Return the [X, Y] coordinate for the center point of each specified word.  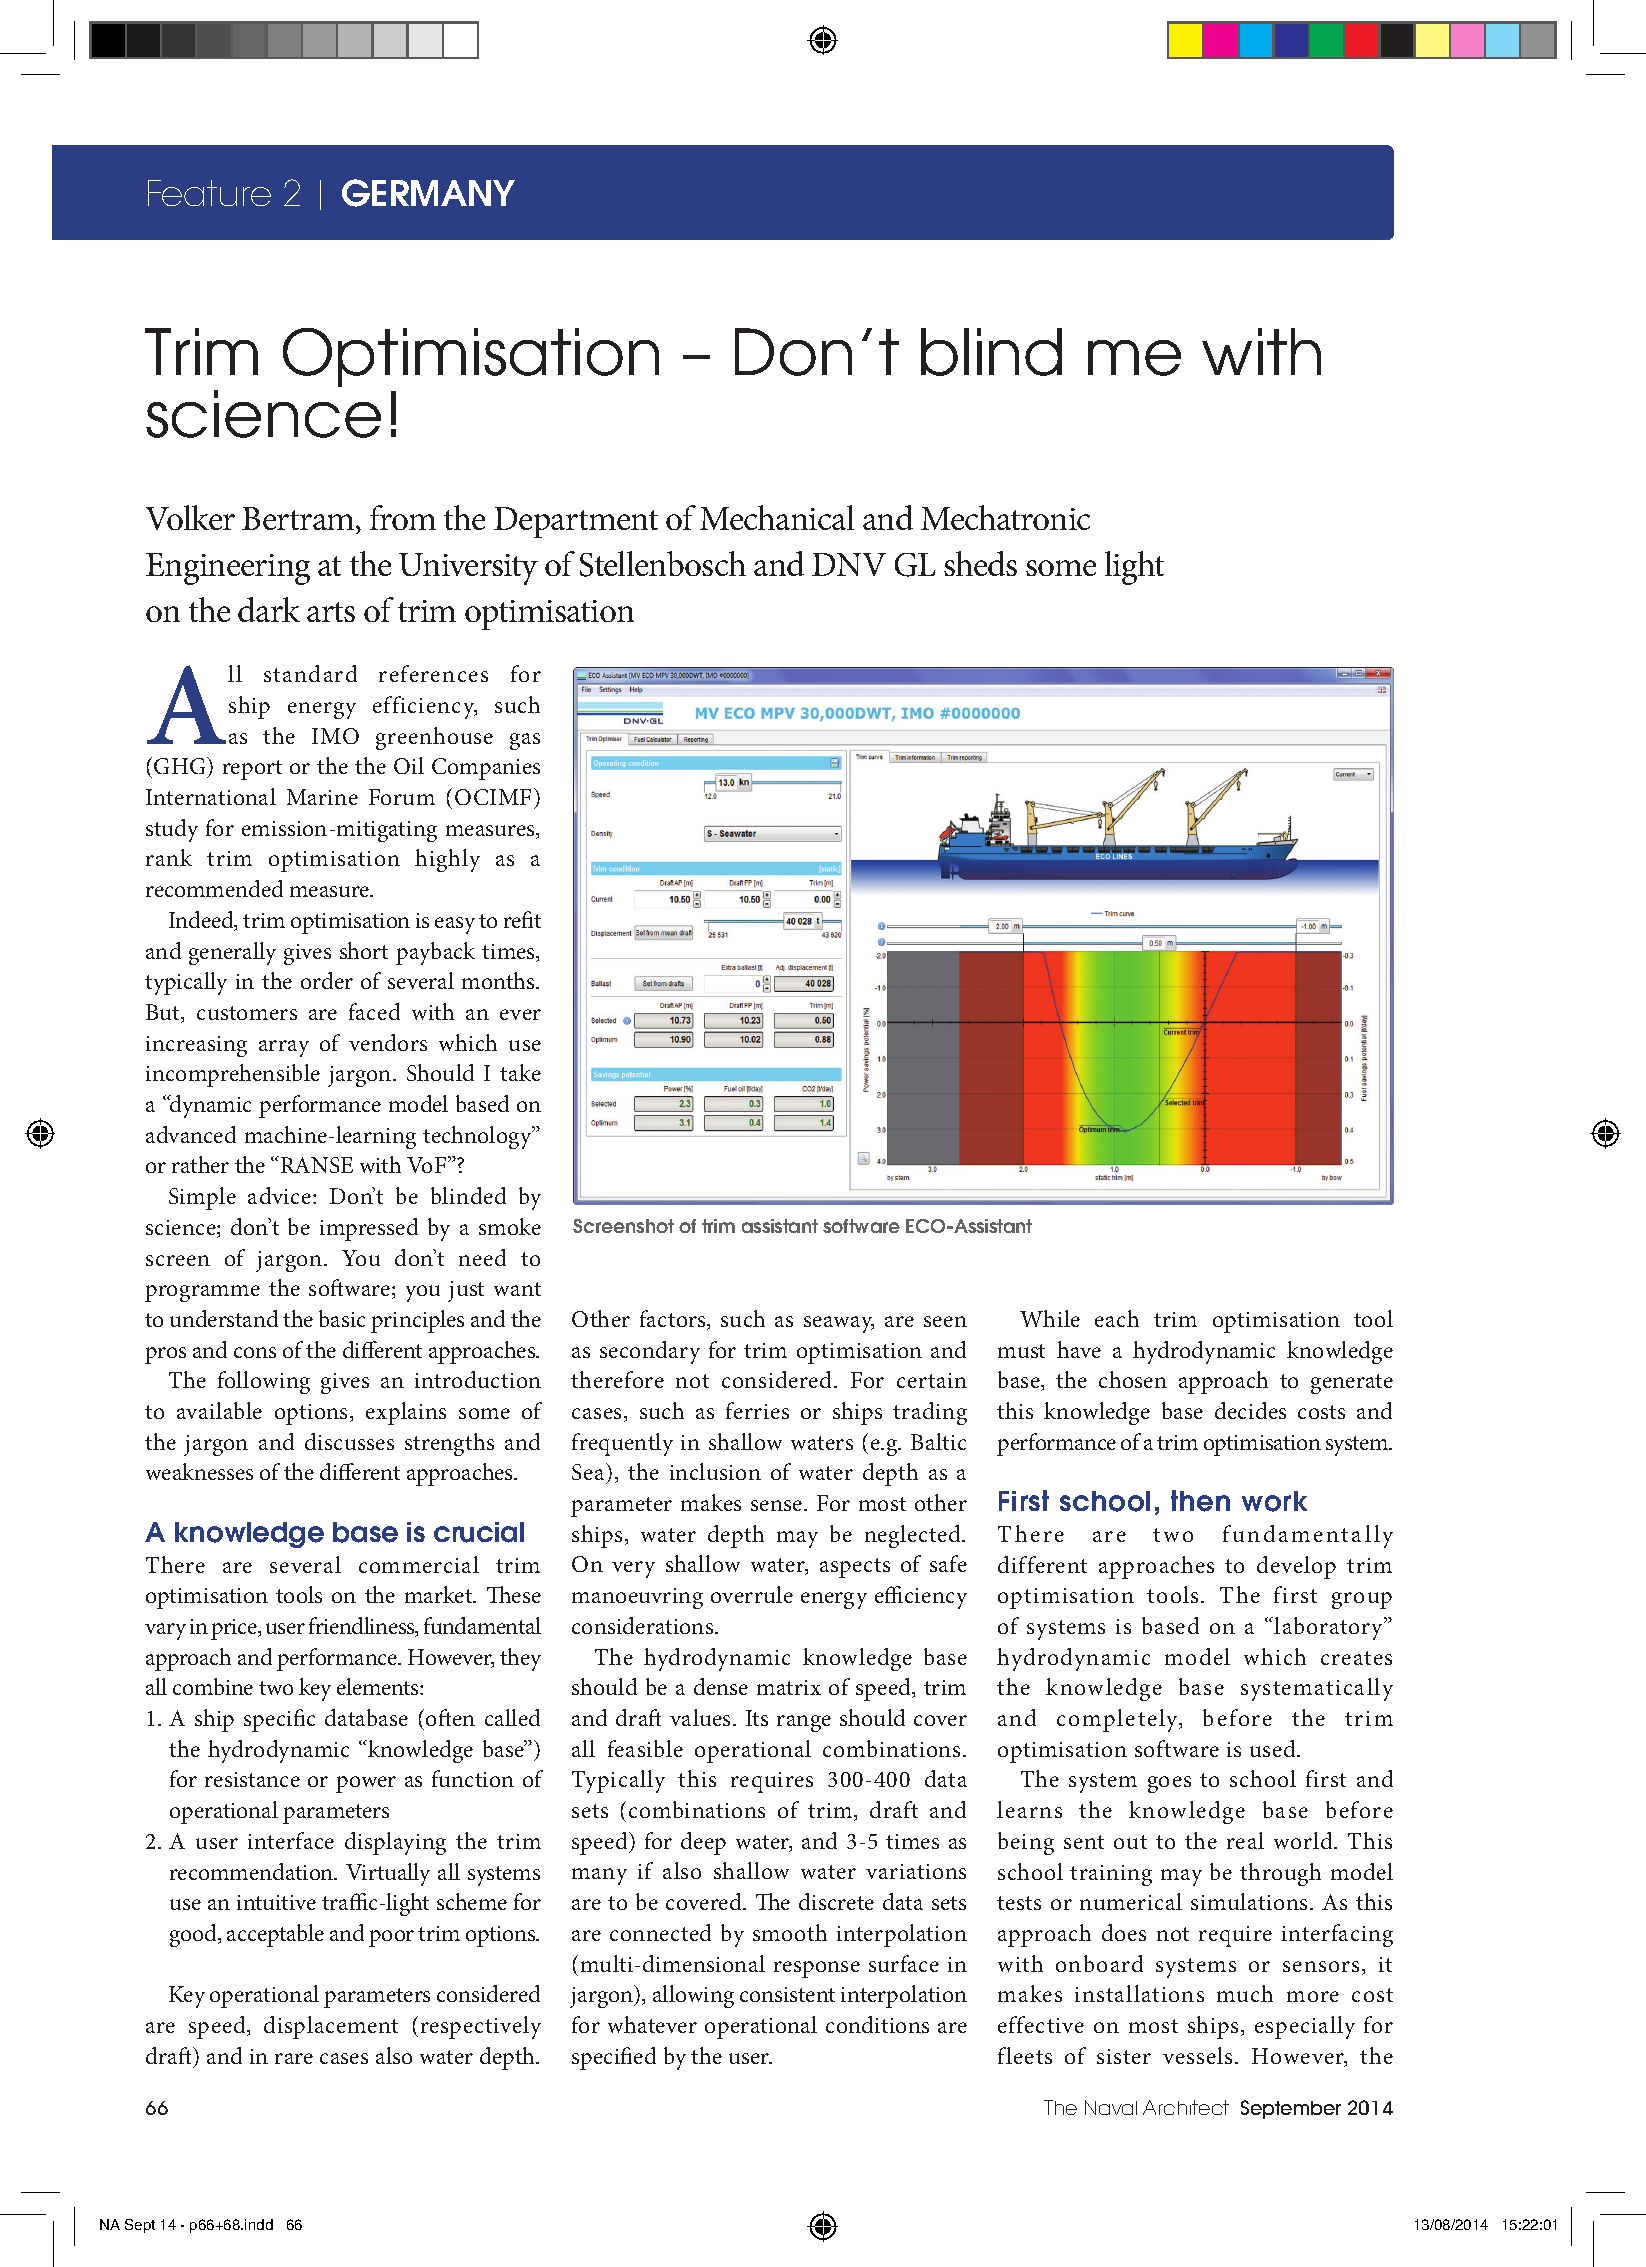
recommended [214, 888]
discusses [349, 1441]
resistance [252, 1779]
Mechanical [777, 517]
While [1050, 1318]
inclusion [715, 1471]
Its [757, 1718]
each [1117, 1318]
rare [294, 2058]
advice [281, 1195]
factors [674, 1320]
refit [522, 919]
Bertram [299, 520]
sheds [980, 563]
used [1274, 1748]
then [1200, 1501]
